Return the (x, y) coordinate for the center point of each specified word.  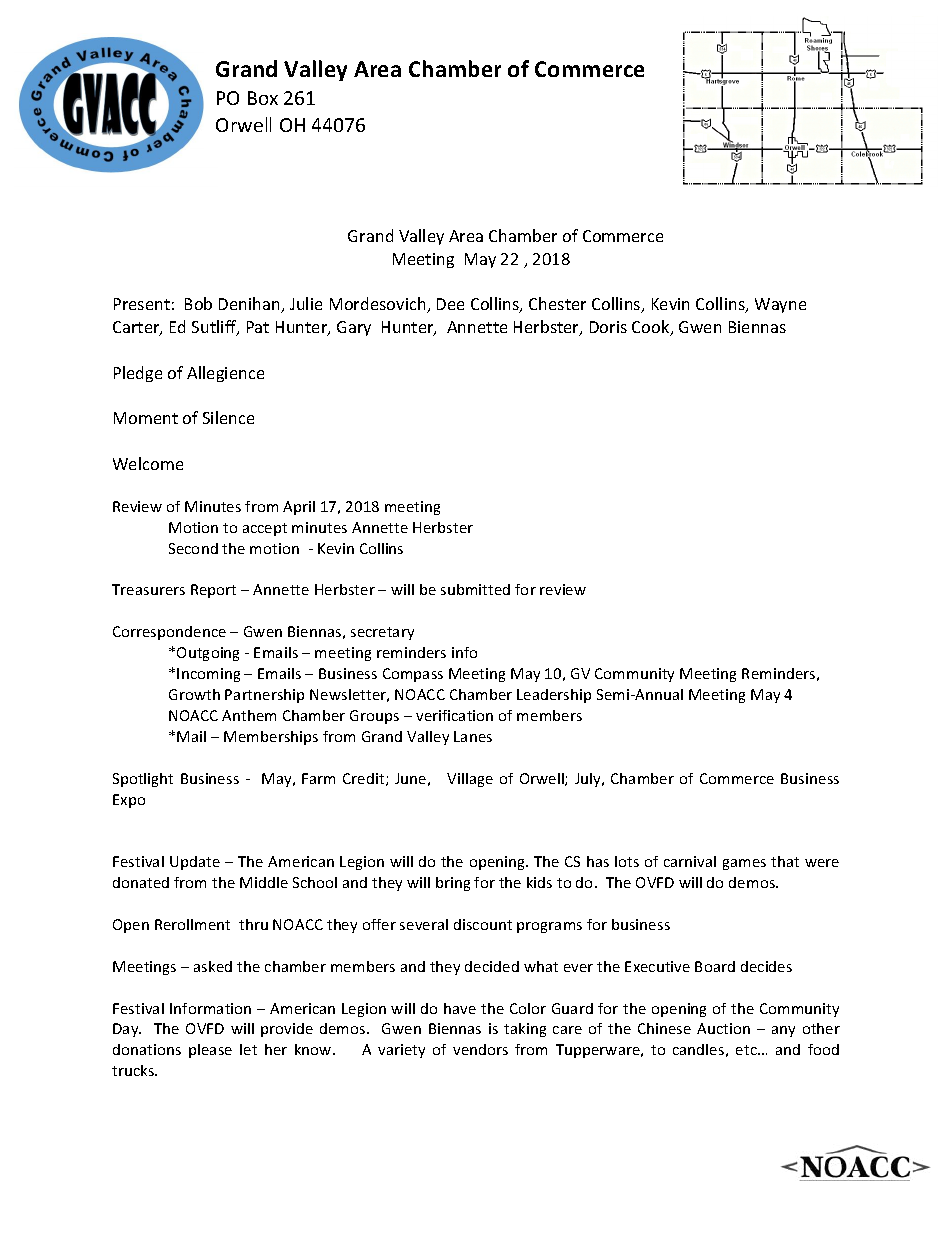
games (744, 864)
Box (263, 98)
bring (453, 884)
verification (454, 715)
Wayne (780, 305)
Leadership (554, 696)
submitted (475, 589)
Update (195, 863)
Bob (198, 303)
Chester (557, 303)
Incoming (208, 675)
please (210, 1051)
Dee (450, 304)
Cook (652, 328)
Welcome (148, 463)
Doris (608, 327)
